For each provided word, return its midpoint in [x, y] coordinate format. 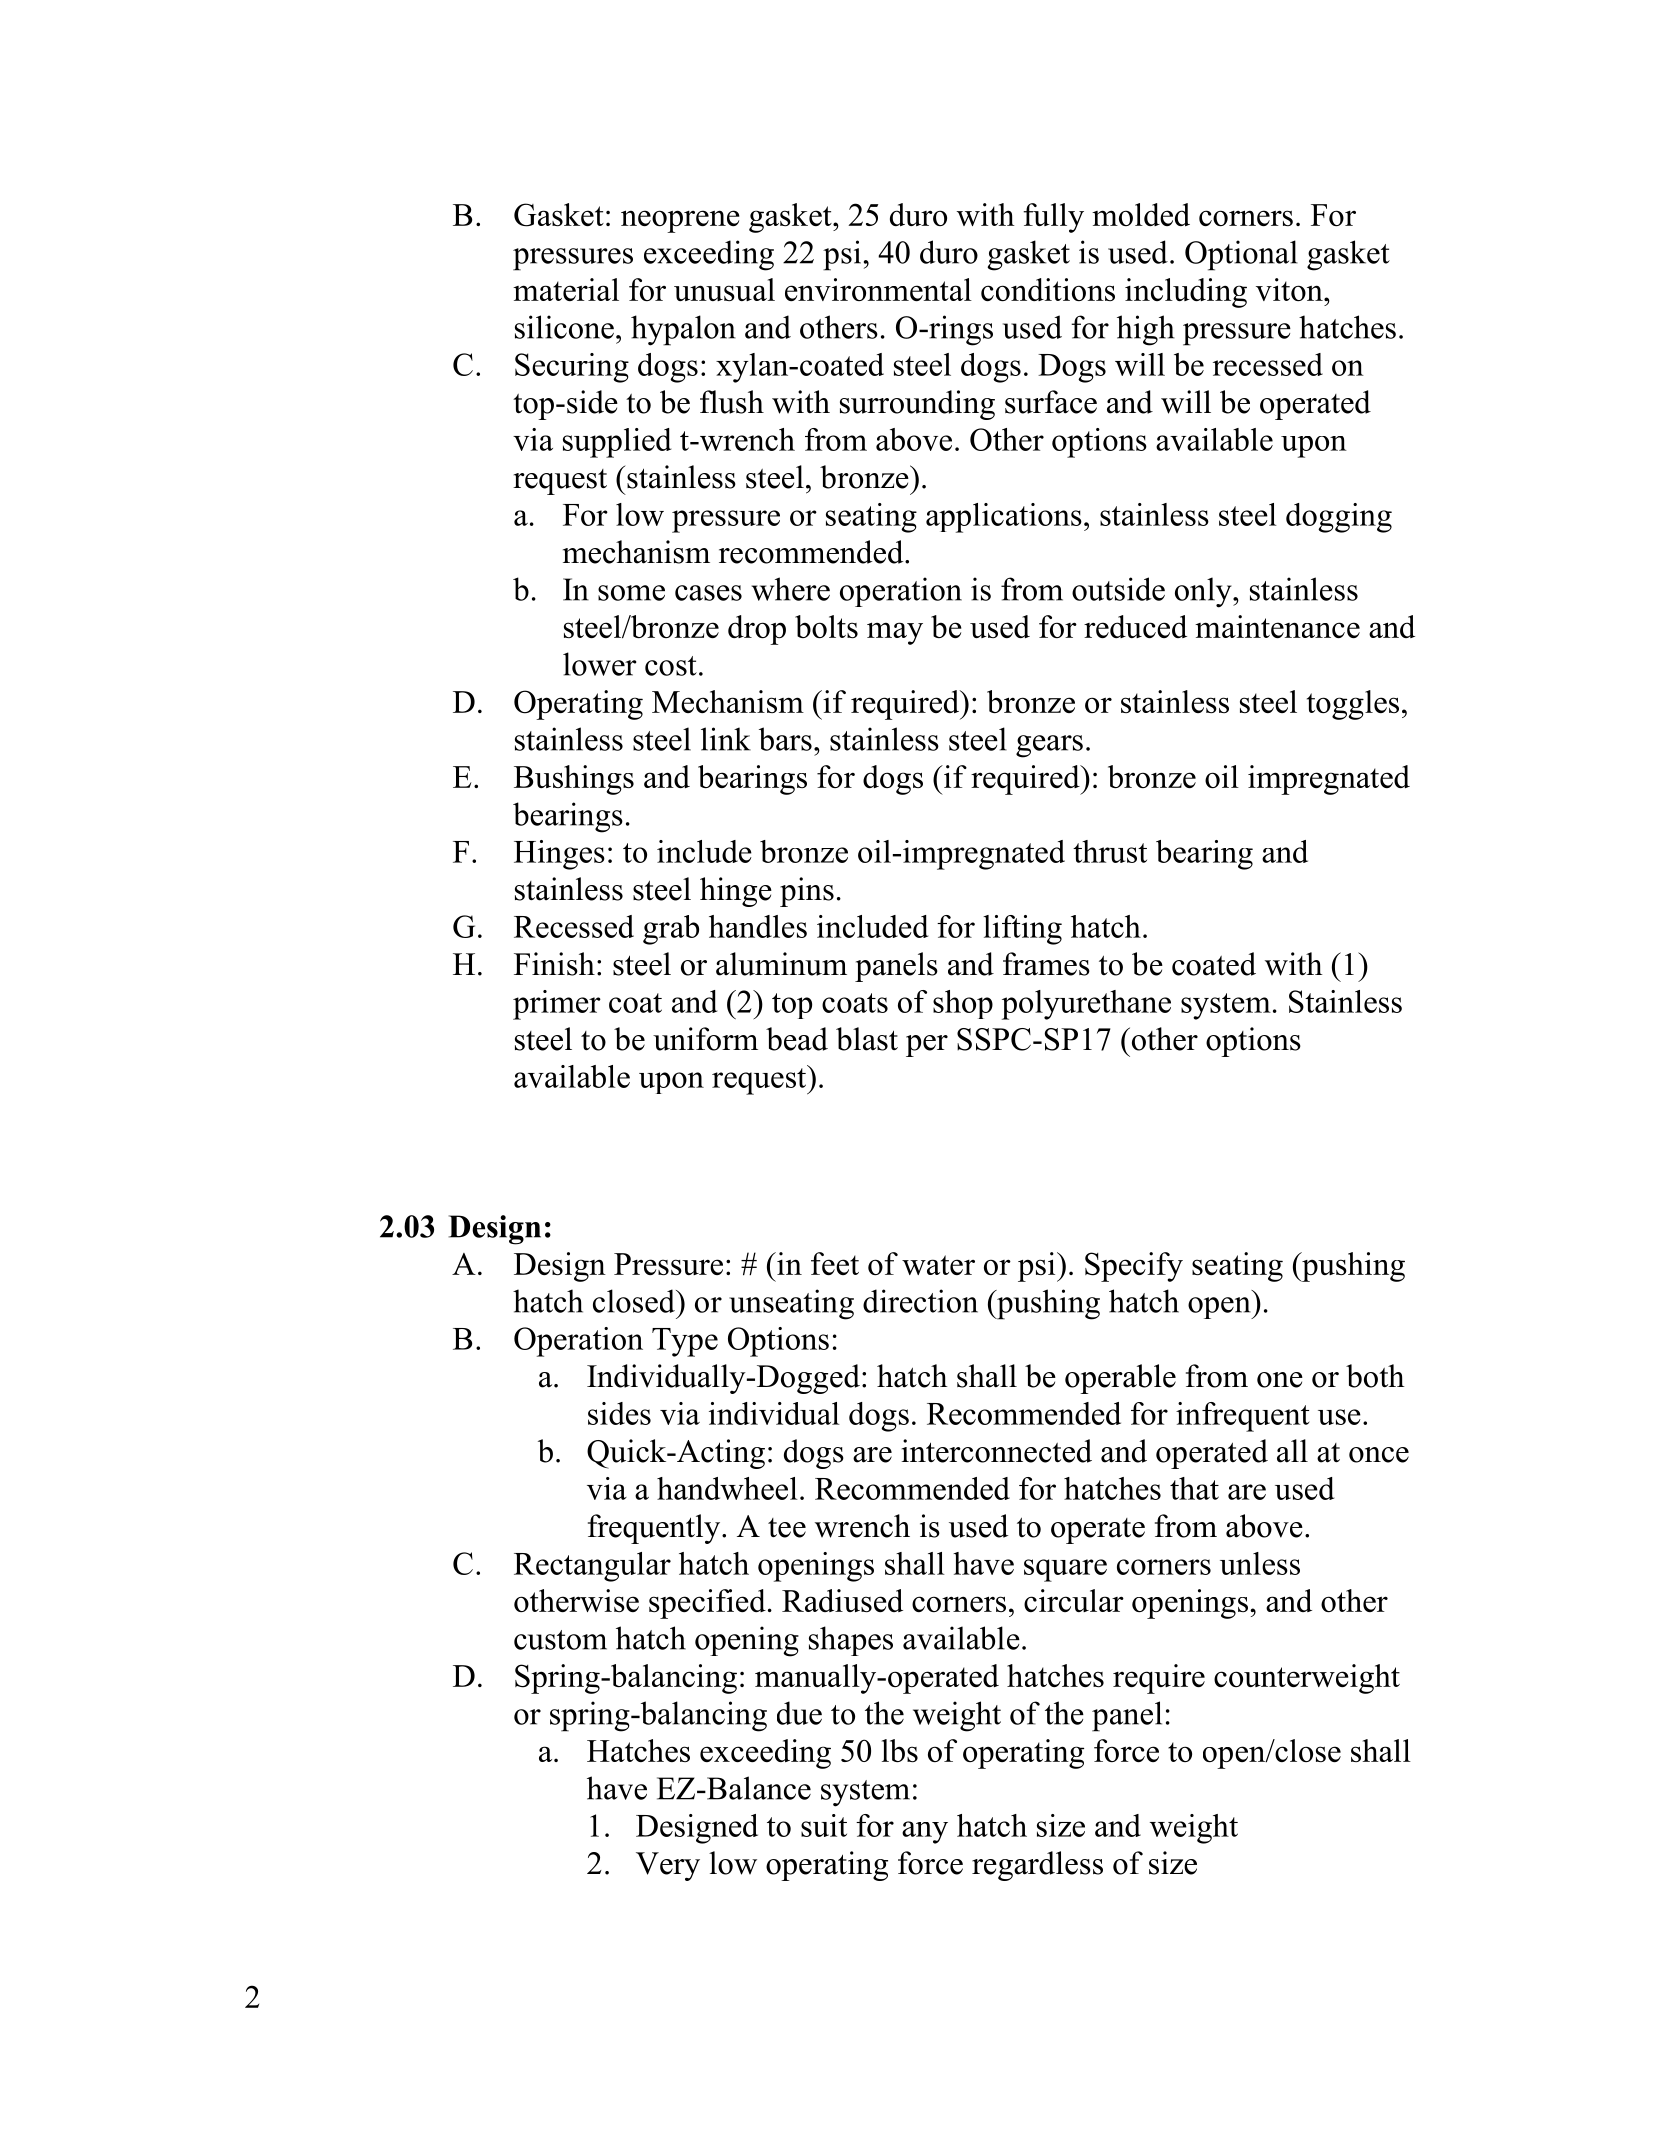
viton [1290, 289]
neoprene [680, 221]
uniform [705, 1039]
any [925, 1832]
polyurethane [1086, 1005]
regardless [1037, 1866]
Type [685, 1342]
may [895, 633]
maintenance [1277, 626]
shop [963, 1004]
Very [668, 1866]
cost [671, 666]
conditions [1048, 289]
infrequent [1243, 1417]
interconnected [996, 1451]
